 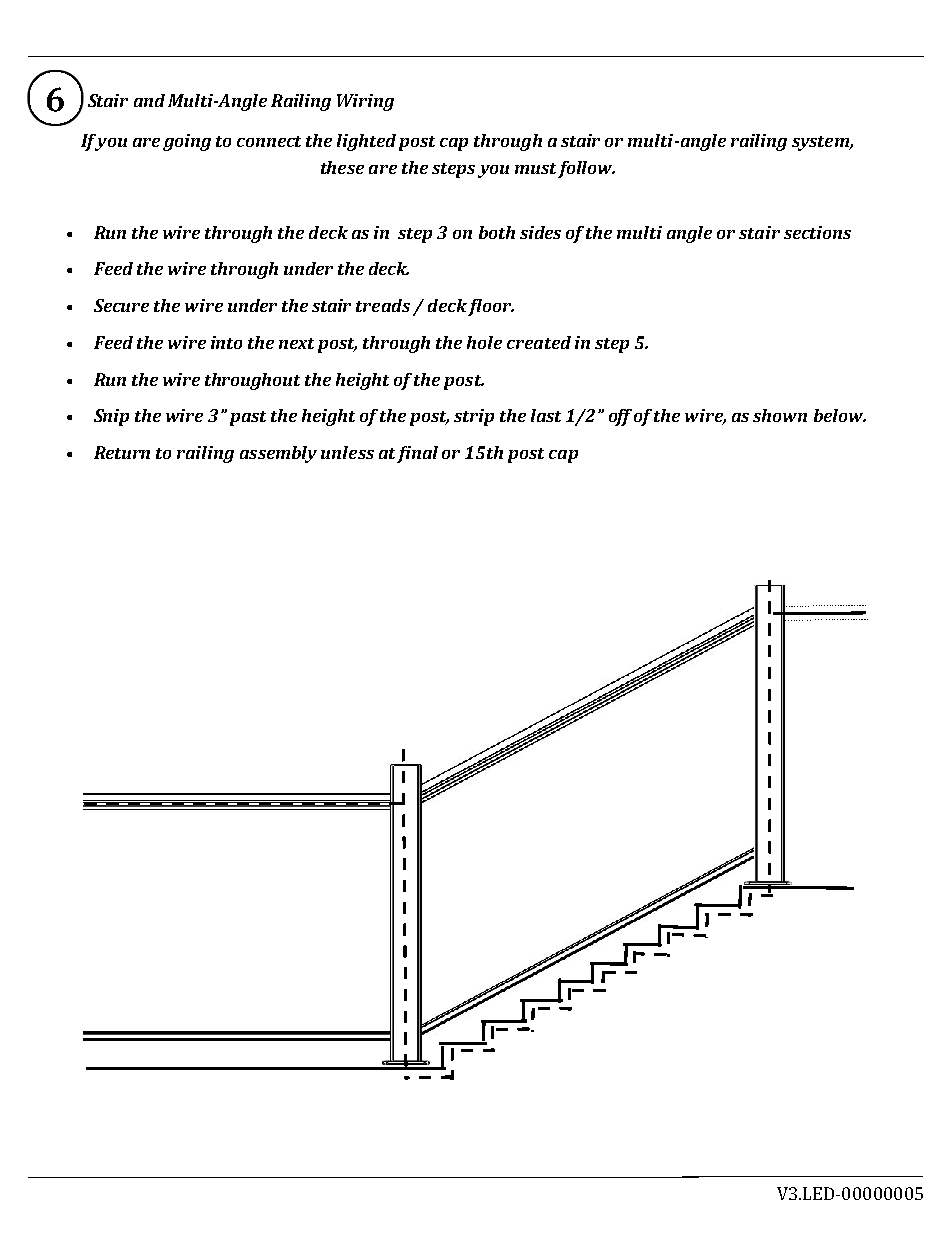 What do you see at coordinates (586, 169) in the page?
I see `follow` at bounding box center [586, 169].
